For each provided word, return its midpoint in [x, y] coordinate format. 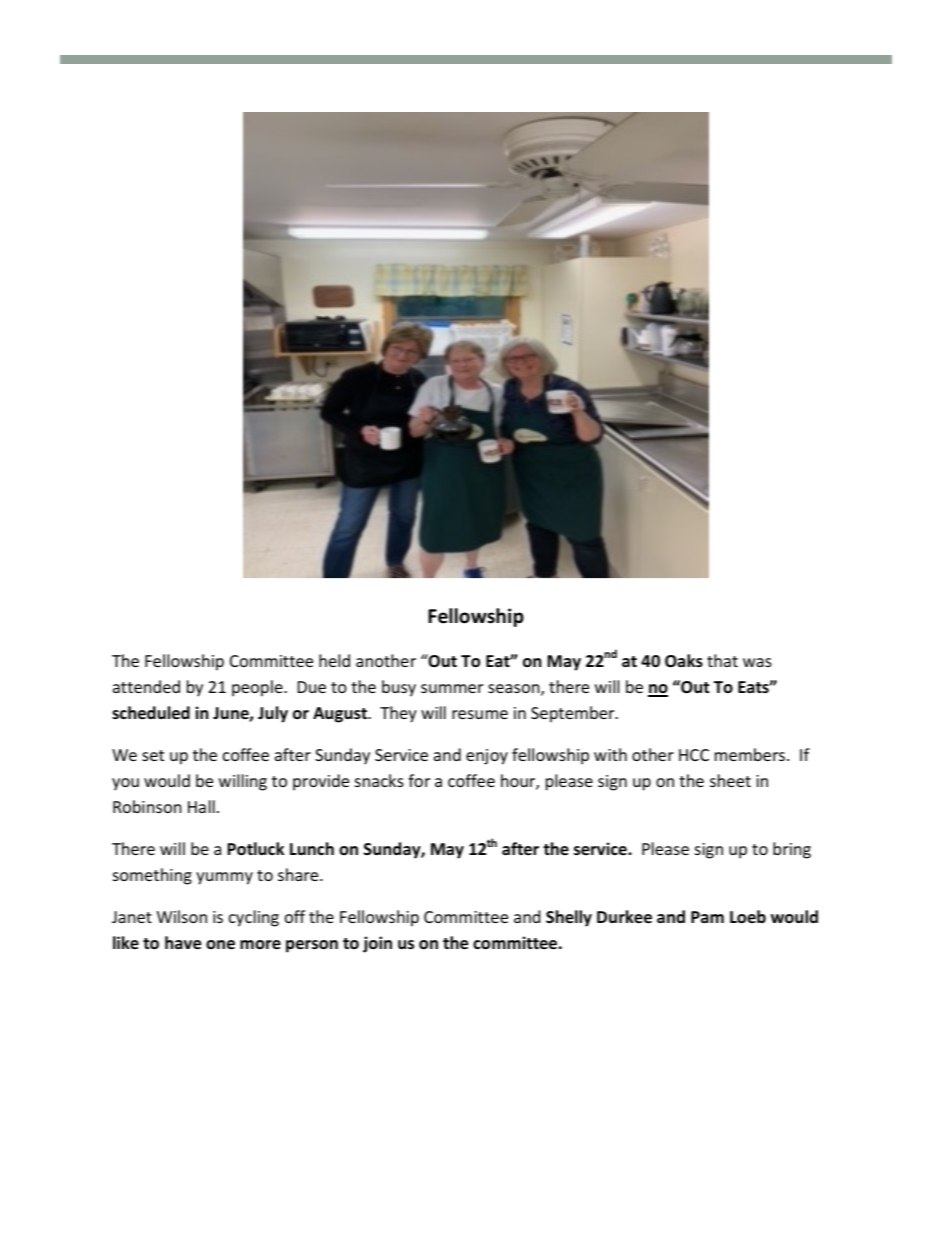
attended [146, 686]
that [722, 660]
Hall [201, 806]
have [183, 943]
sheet [730, 780]
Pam [707, 917]
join [377, 944]
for [419, 780]
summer [452, 688]
